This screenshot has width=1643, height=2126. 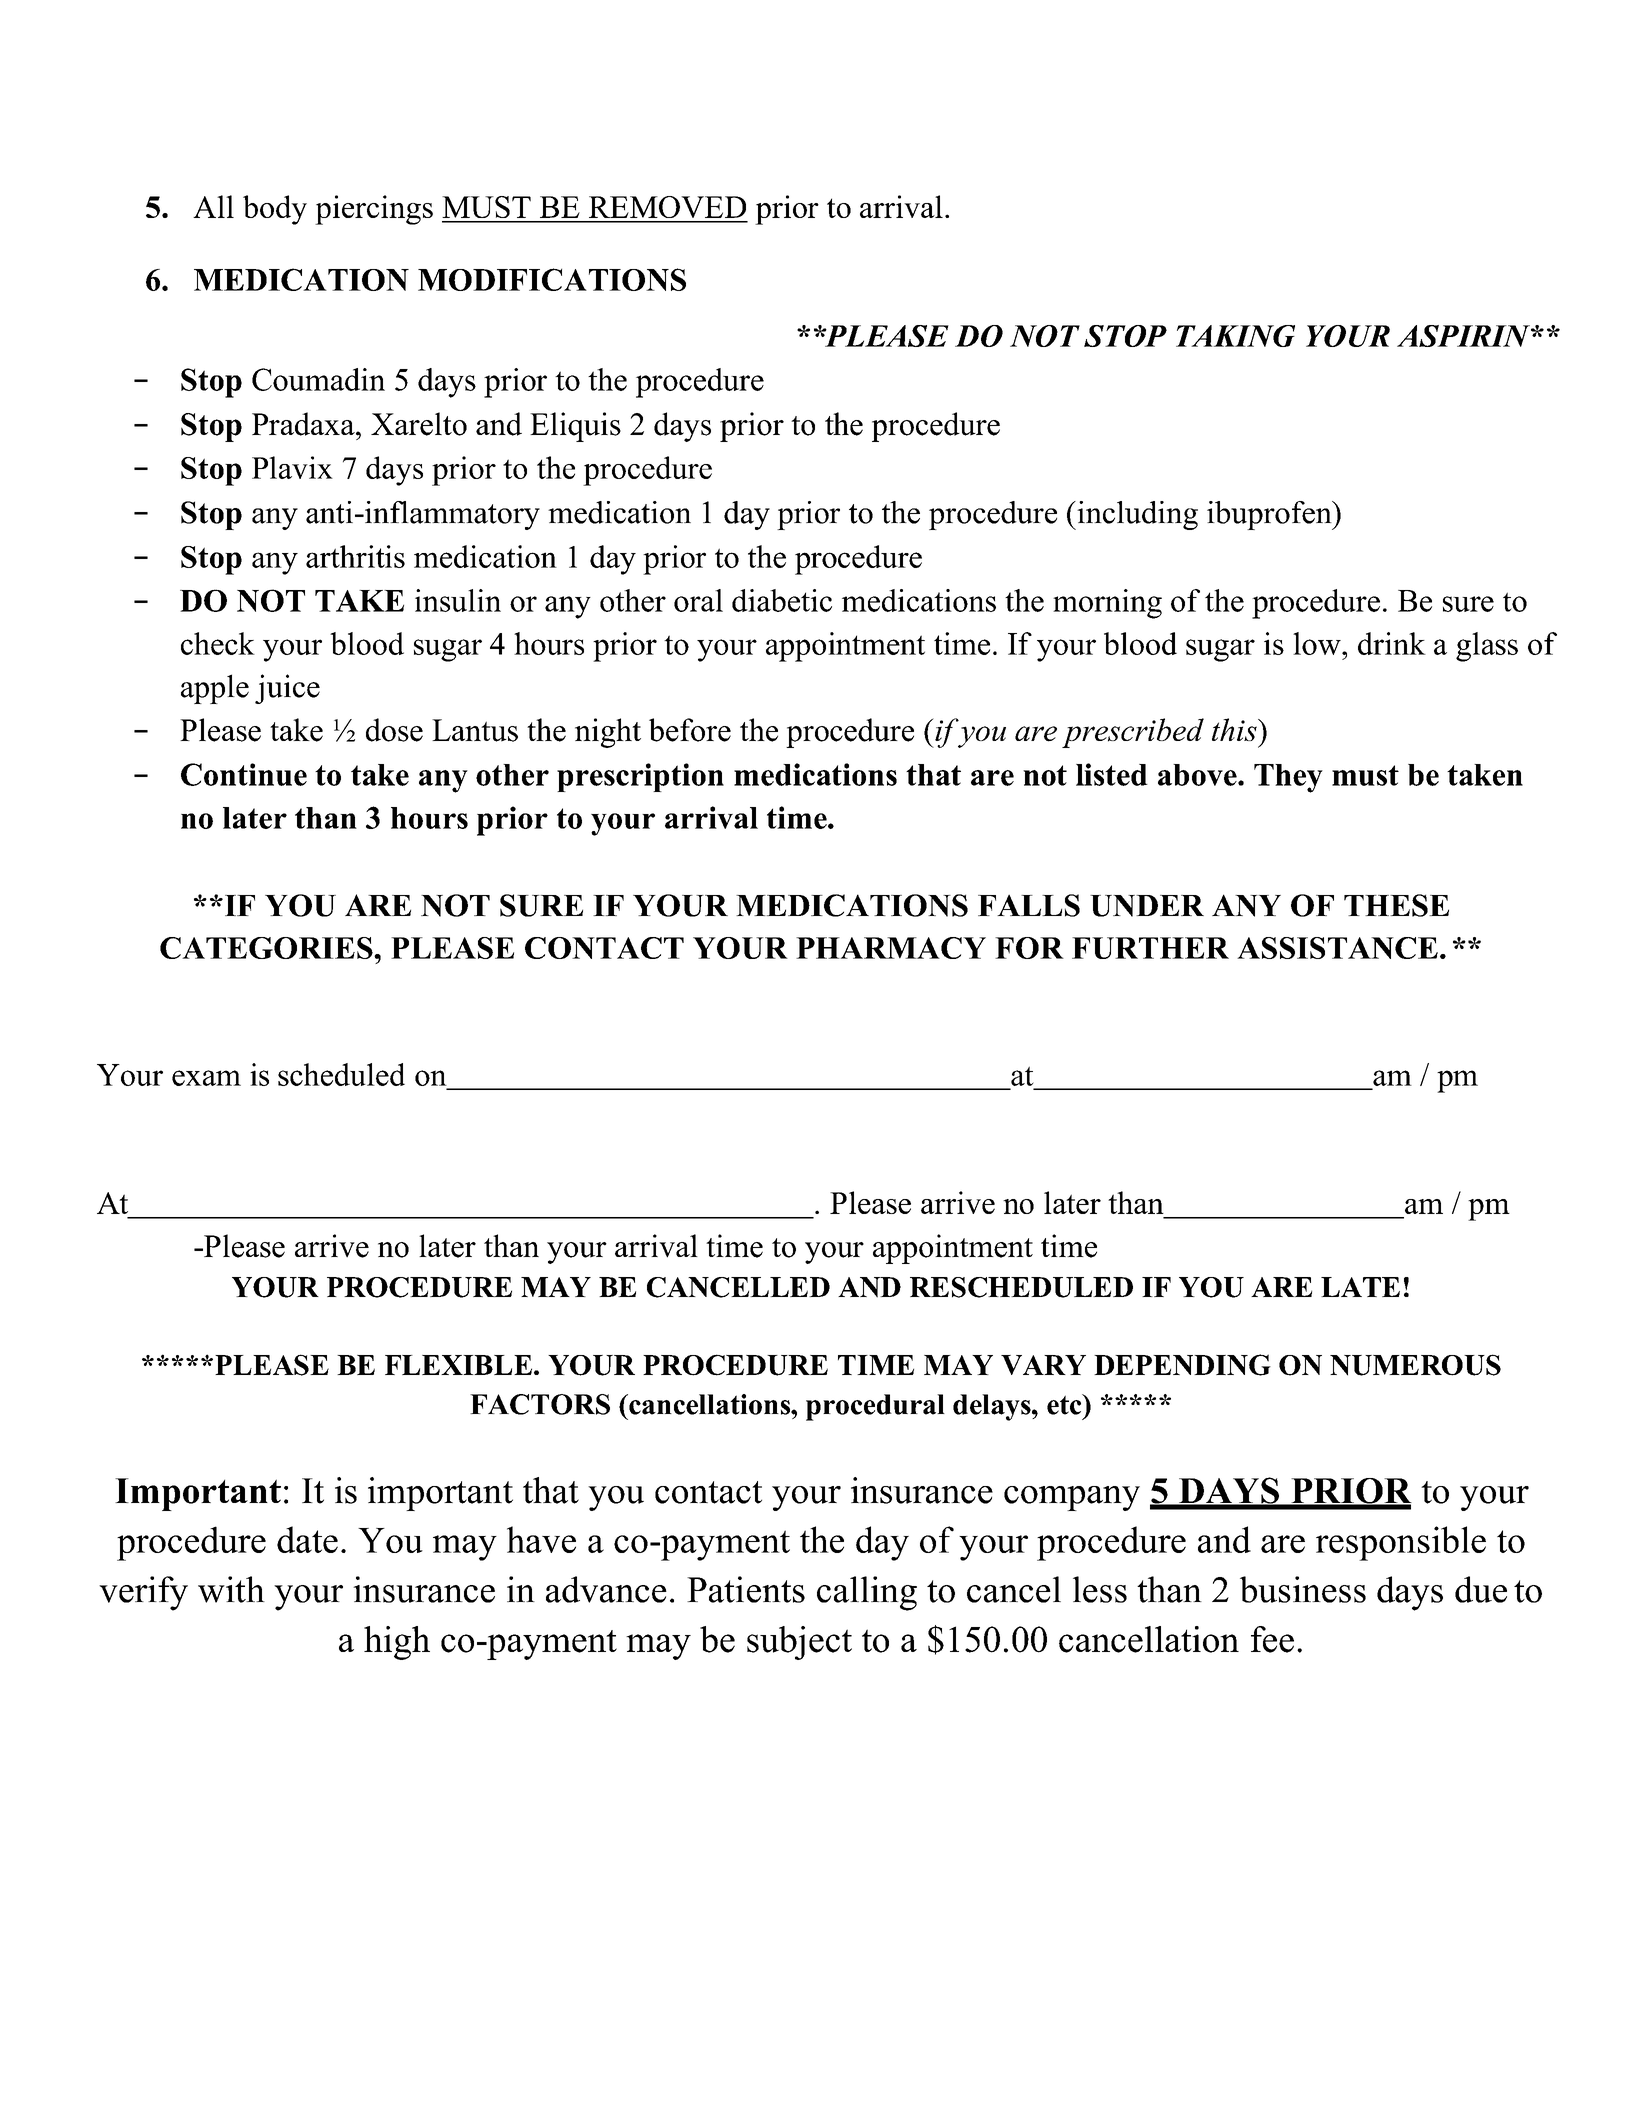 I want to click on MODIFICATIONS, so click(x=552, y=279).
